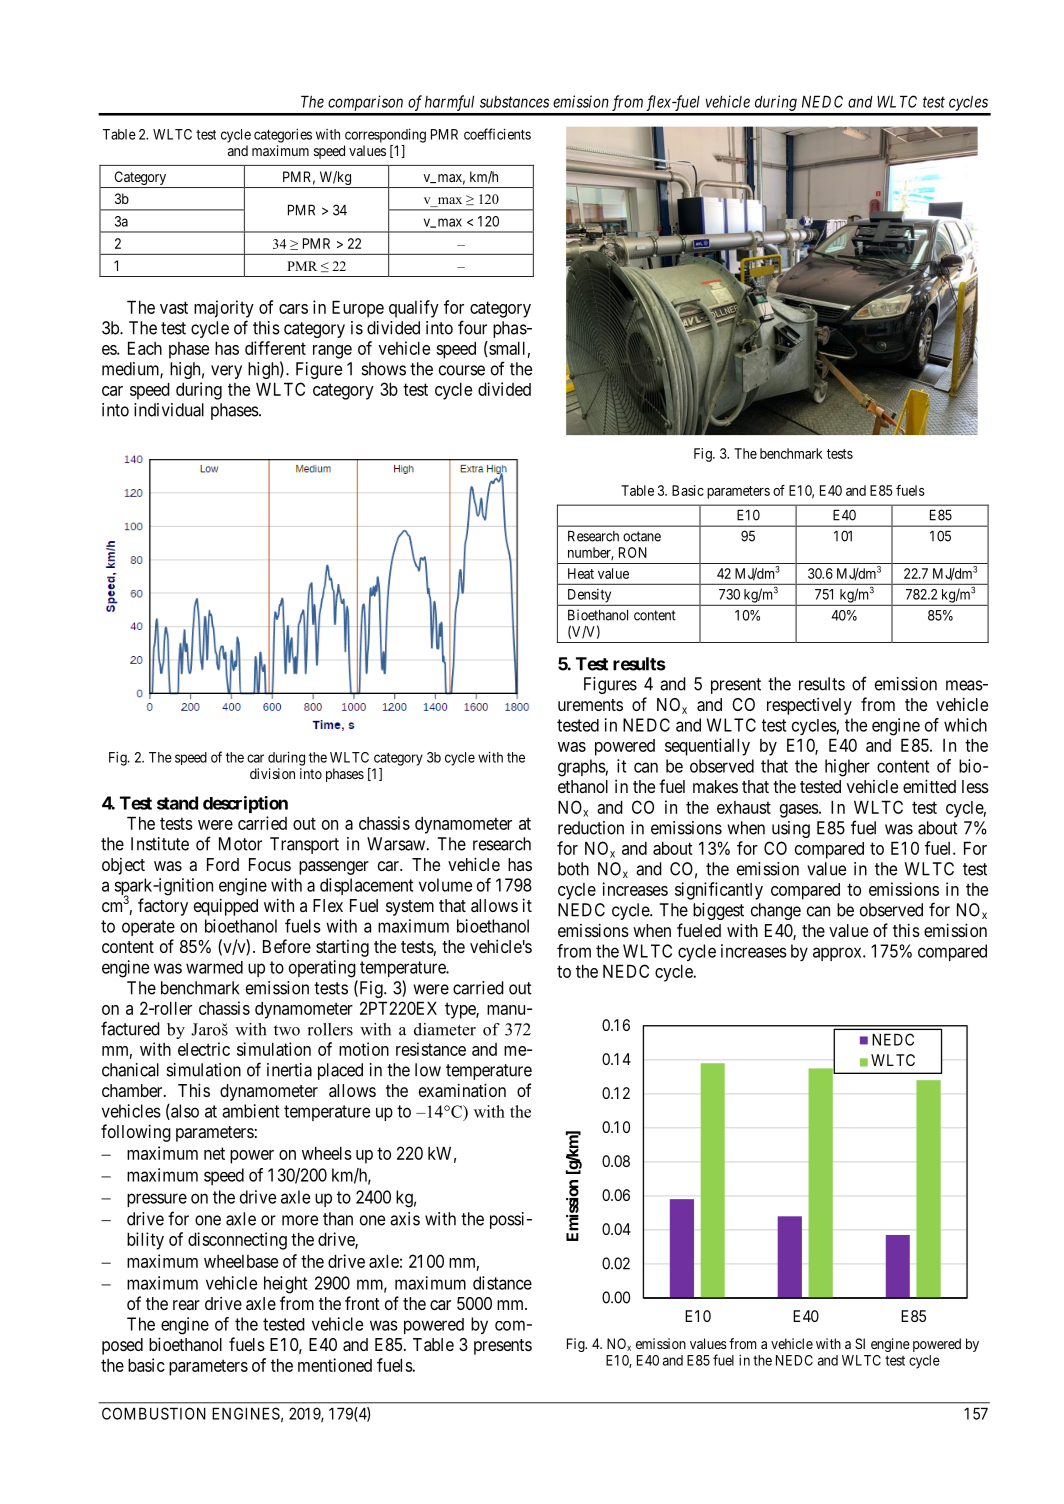 The image size is (1064, 1504). I want to click on division, so click(272, 773).
